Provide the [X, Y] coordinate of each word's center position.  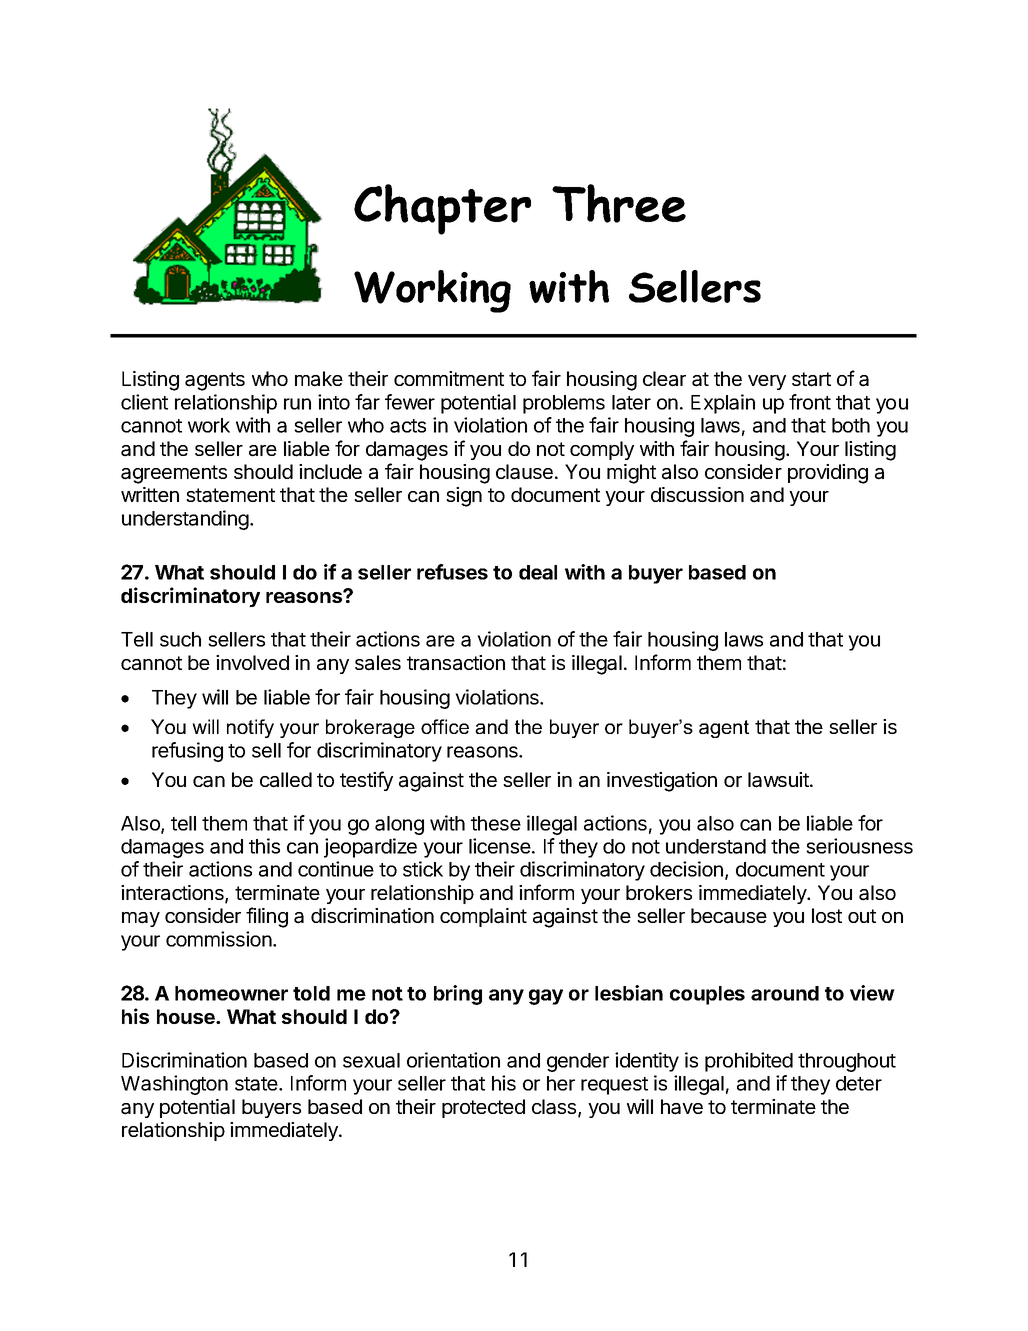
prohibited [749, 1062]
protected [483, 1108]
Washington [174, 1085]
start [811, 379]
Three [619, 203]
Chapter [442, 209]
